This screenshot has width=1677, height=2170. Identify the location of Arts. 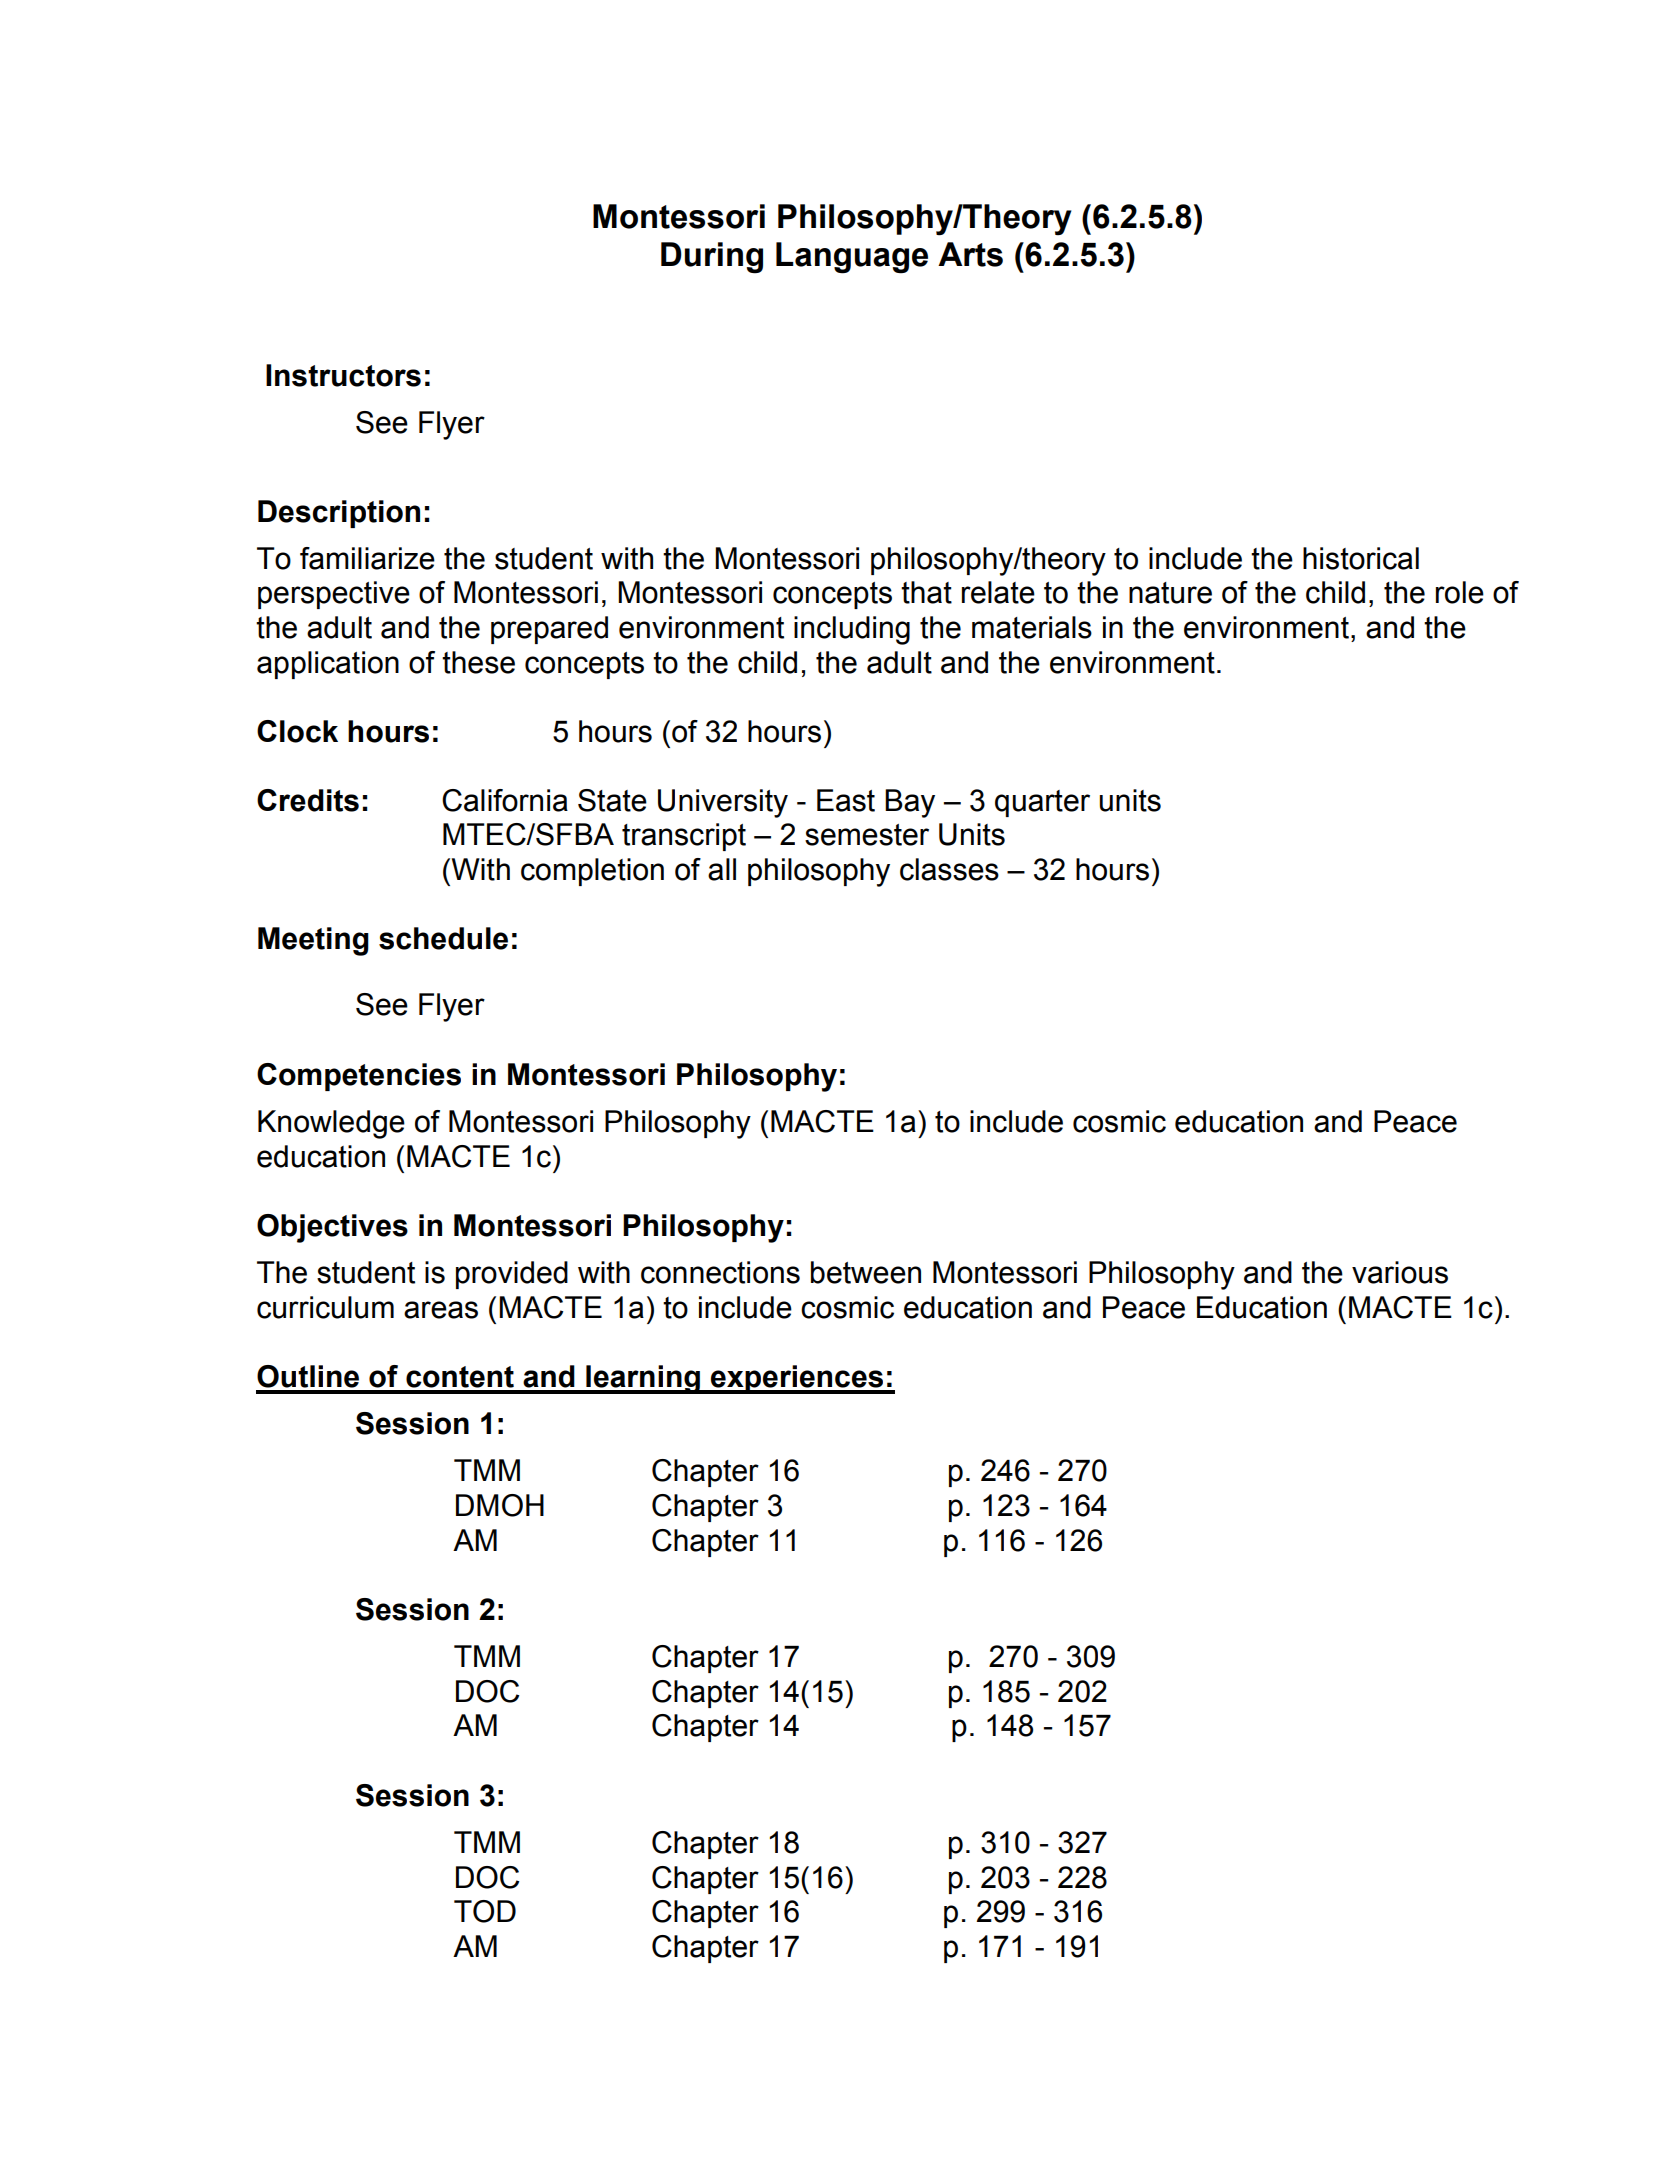
(970, 254).
